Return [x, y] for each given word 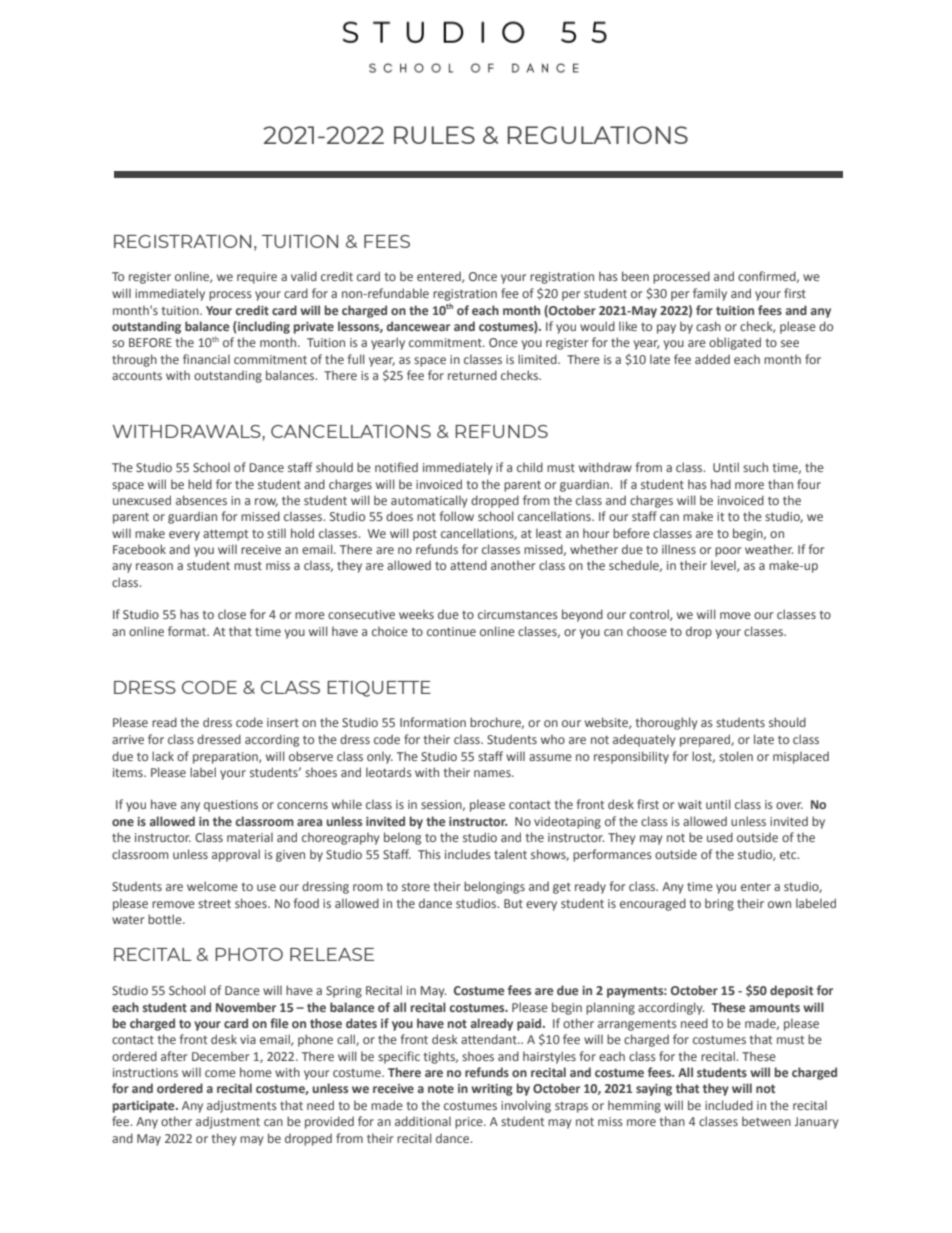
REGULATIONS [597, 135]
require [257, 278]
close [232, 614]
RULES [434, 135]
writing [492, 1090]
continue [451, 631]
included [729, 1105]
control [650, 615]
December [220, 1056]
